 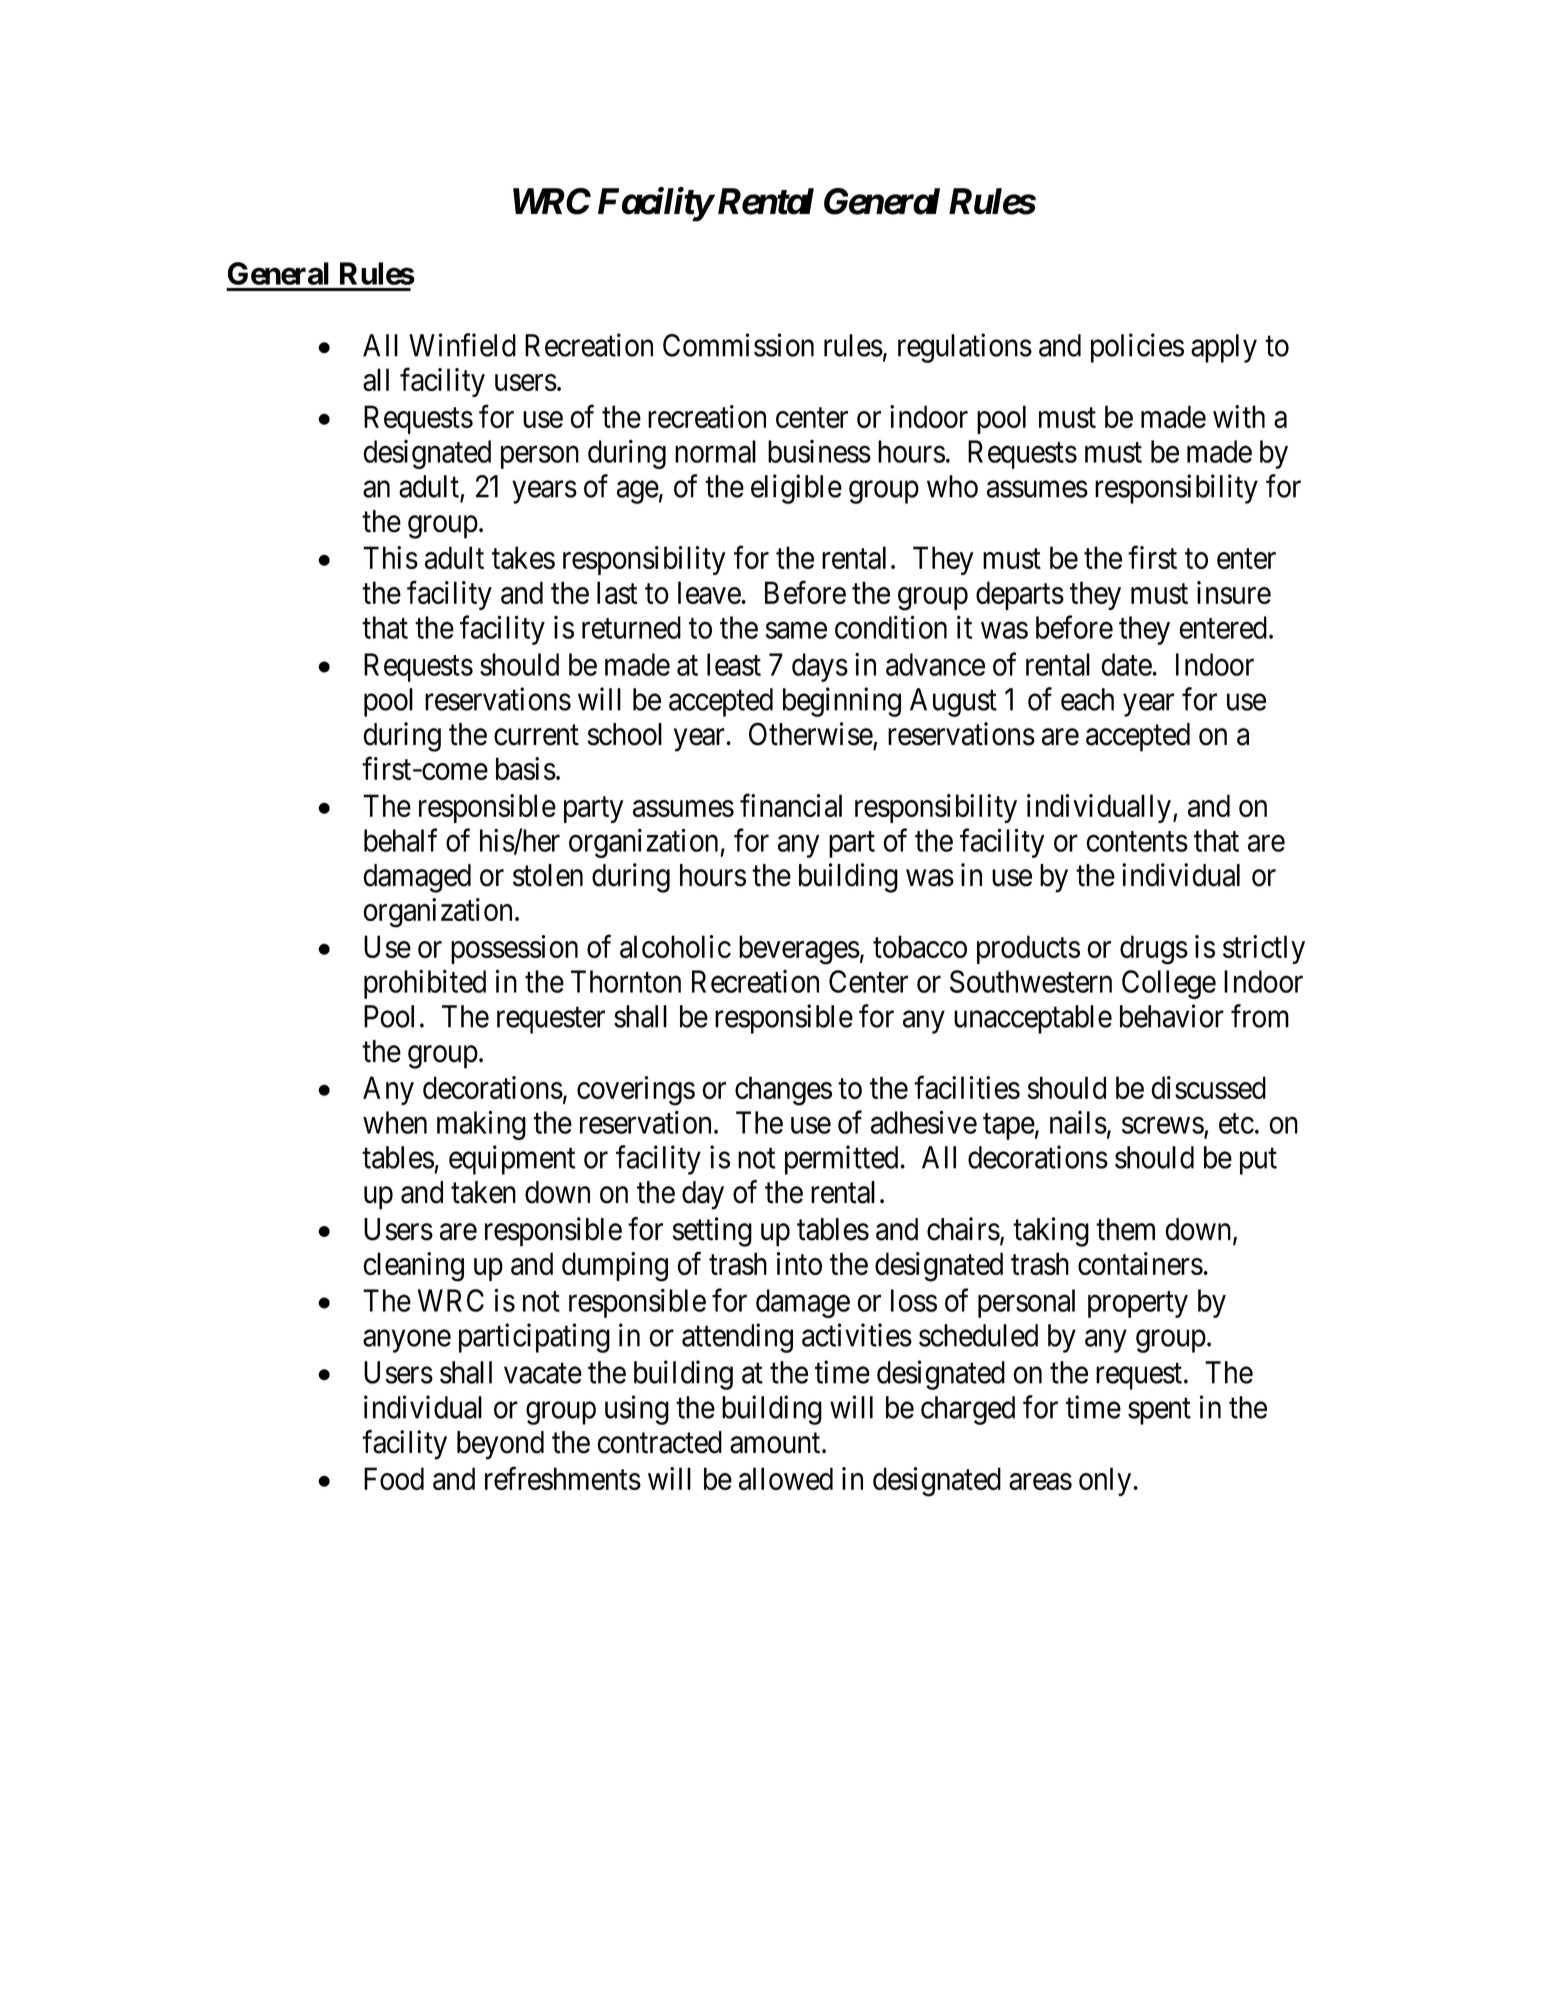 What do you see at coordinates (1087, 699) in the screenshot?
I see `each` at bounding box center [1087, 699].
